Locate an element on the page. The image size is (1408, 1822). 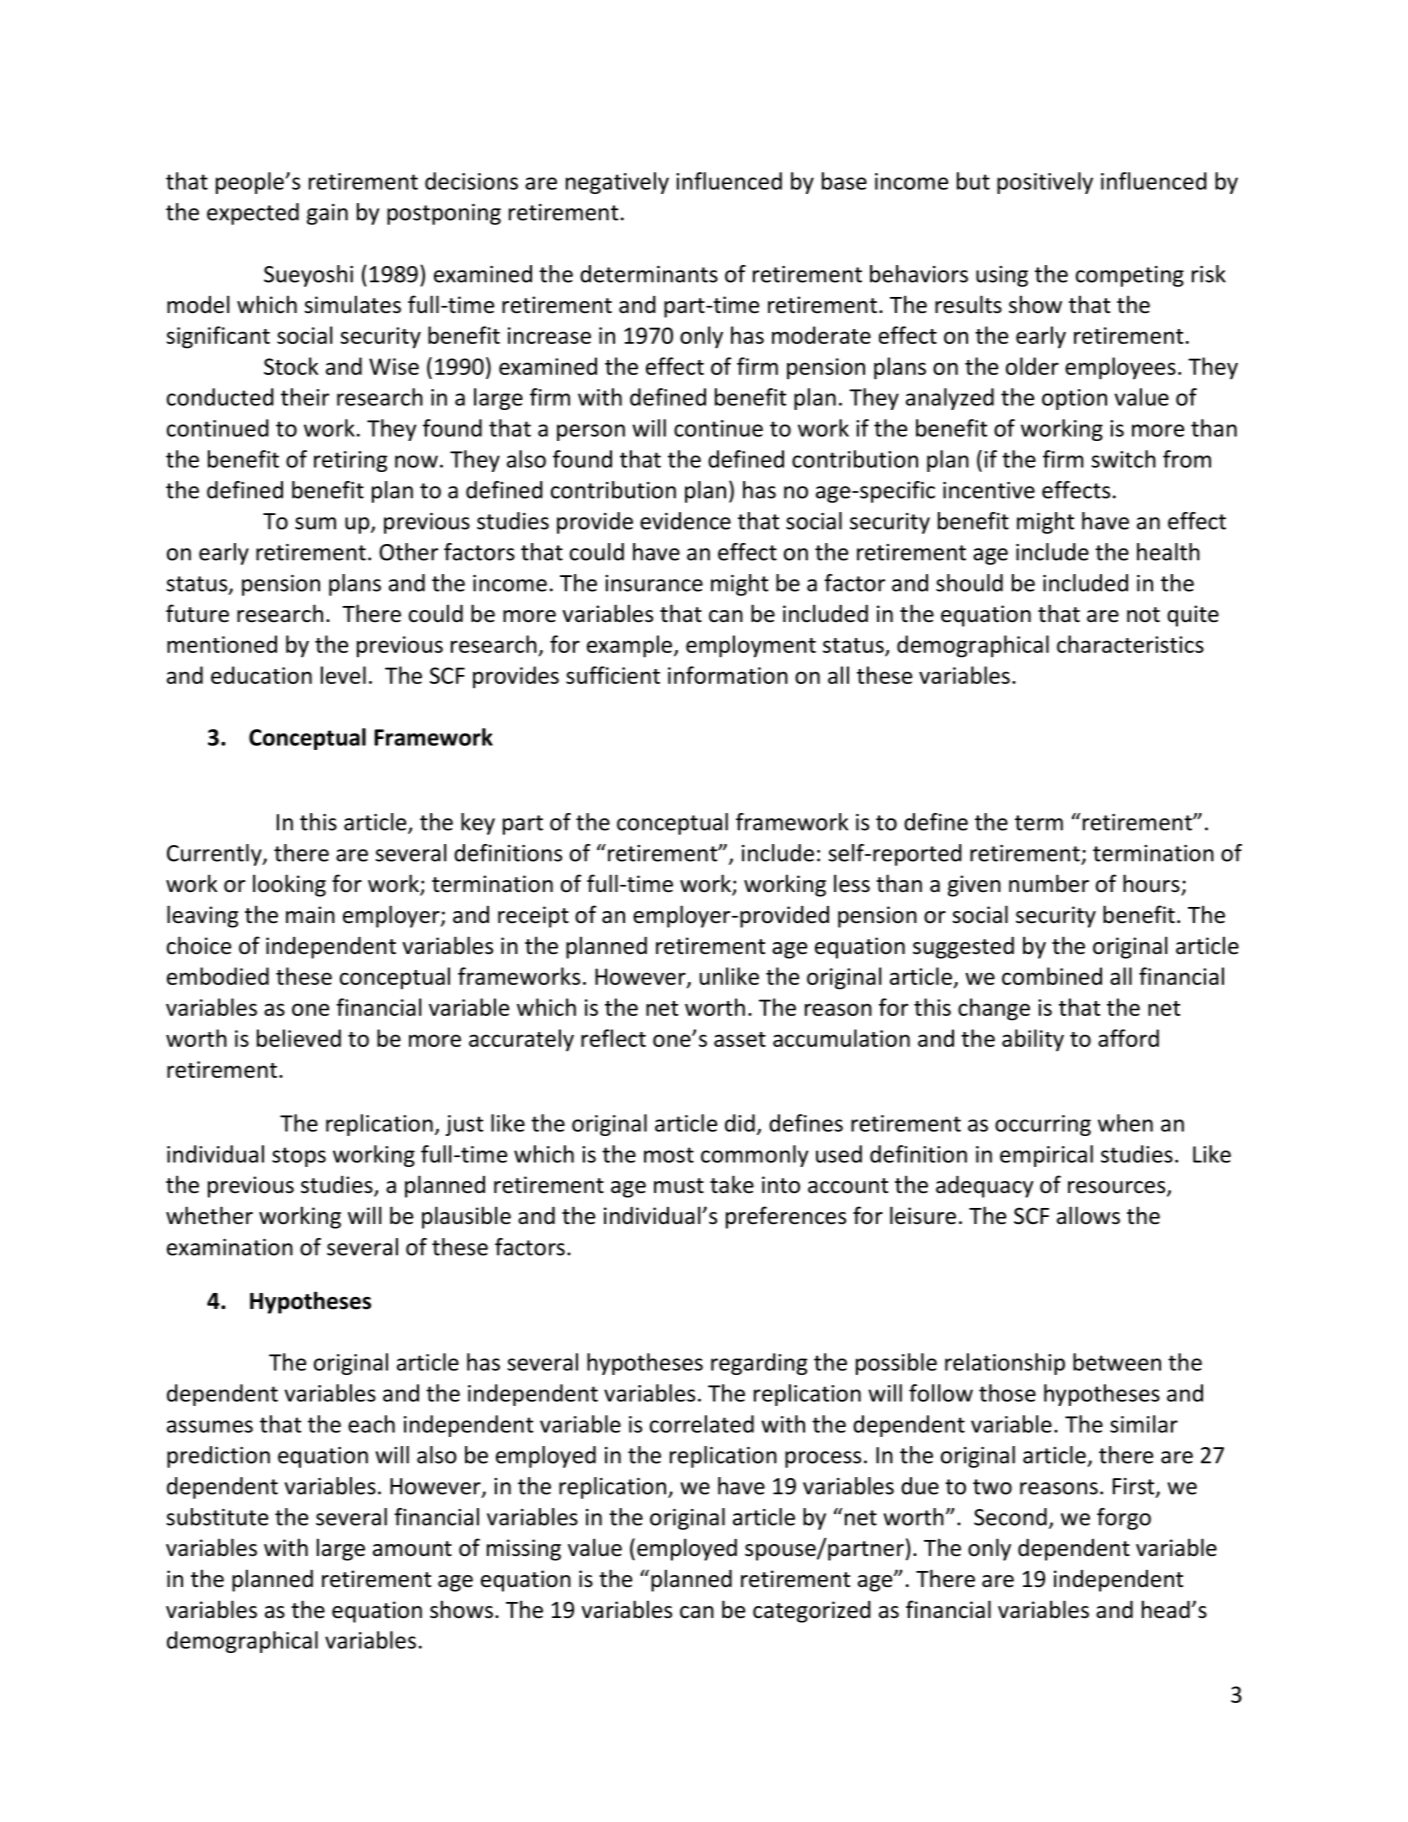
Other is located at coordinates (408, 552).
